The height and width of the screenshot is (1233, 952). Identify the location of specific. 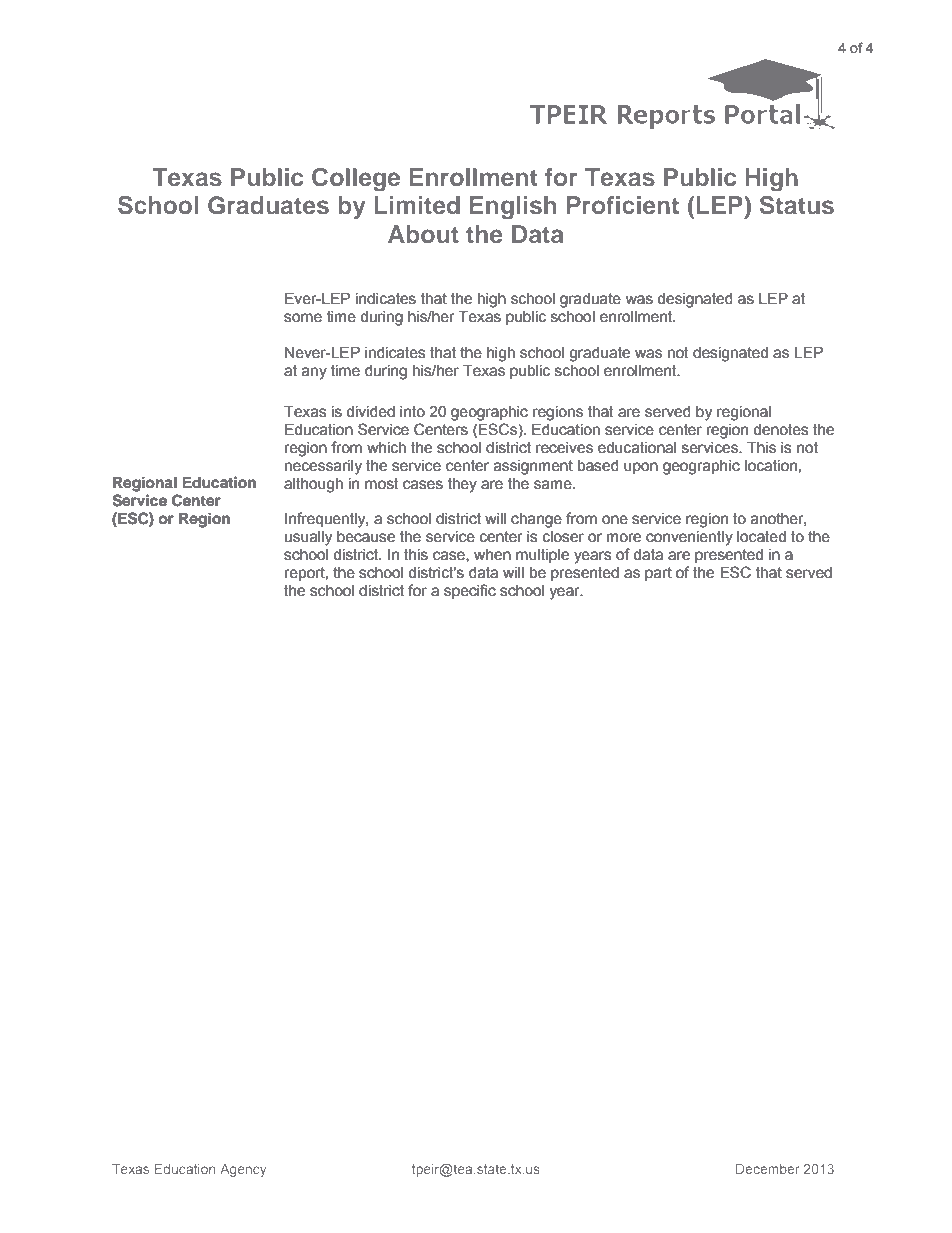
(470, 591).
